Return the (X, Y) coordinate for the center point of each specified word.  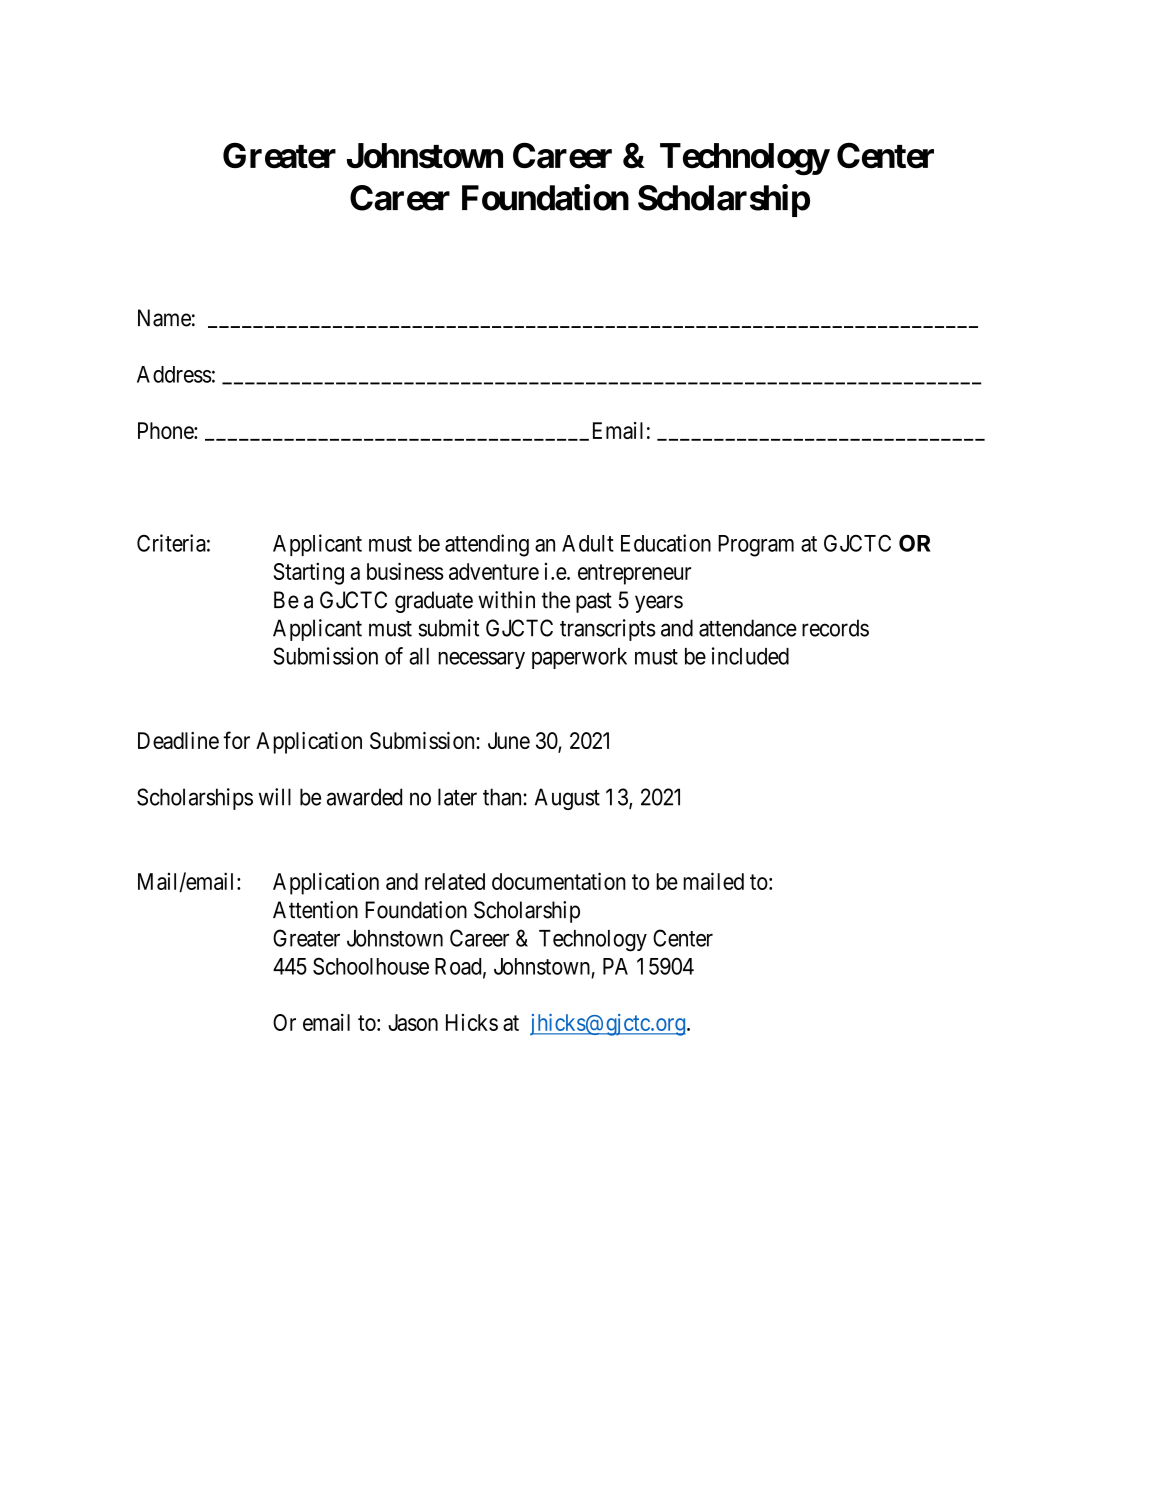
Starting (309, 573)
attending (487, 545)
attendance (748, 628)
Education (666, 543)
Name (164, 318)
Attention (315, 910)
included (750, 656)
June (509, 740)
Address (174, 374)
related (455, 881)
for (237, 740)
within (506, 600)
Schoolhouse (371, 966)
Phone (166, 430)
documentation (559, 881)
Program (756, 546)
